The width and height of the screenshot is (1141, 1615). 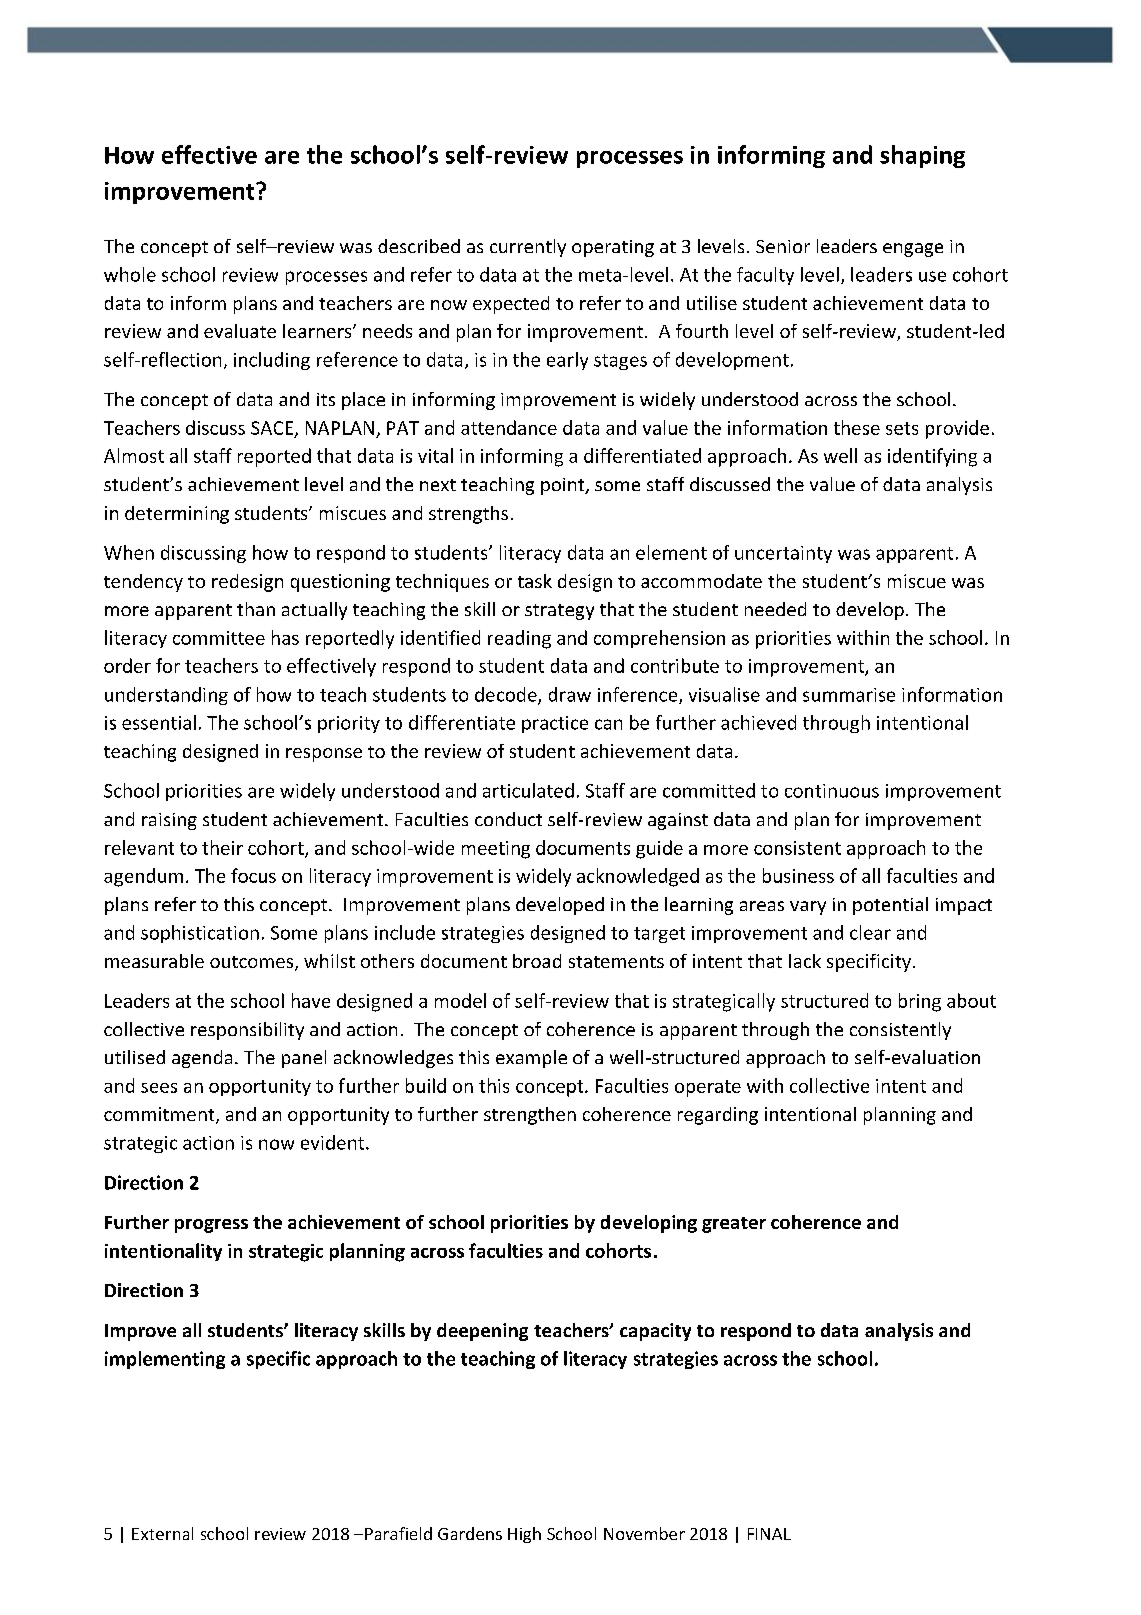 What do you see at coordinates (202, 1059) in the screenshot?
I see `agenda` at bounding box center [202, 1059].
